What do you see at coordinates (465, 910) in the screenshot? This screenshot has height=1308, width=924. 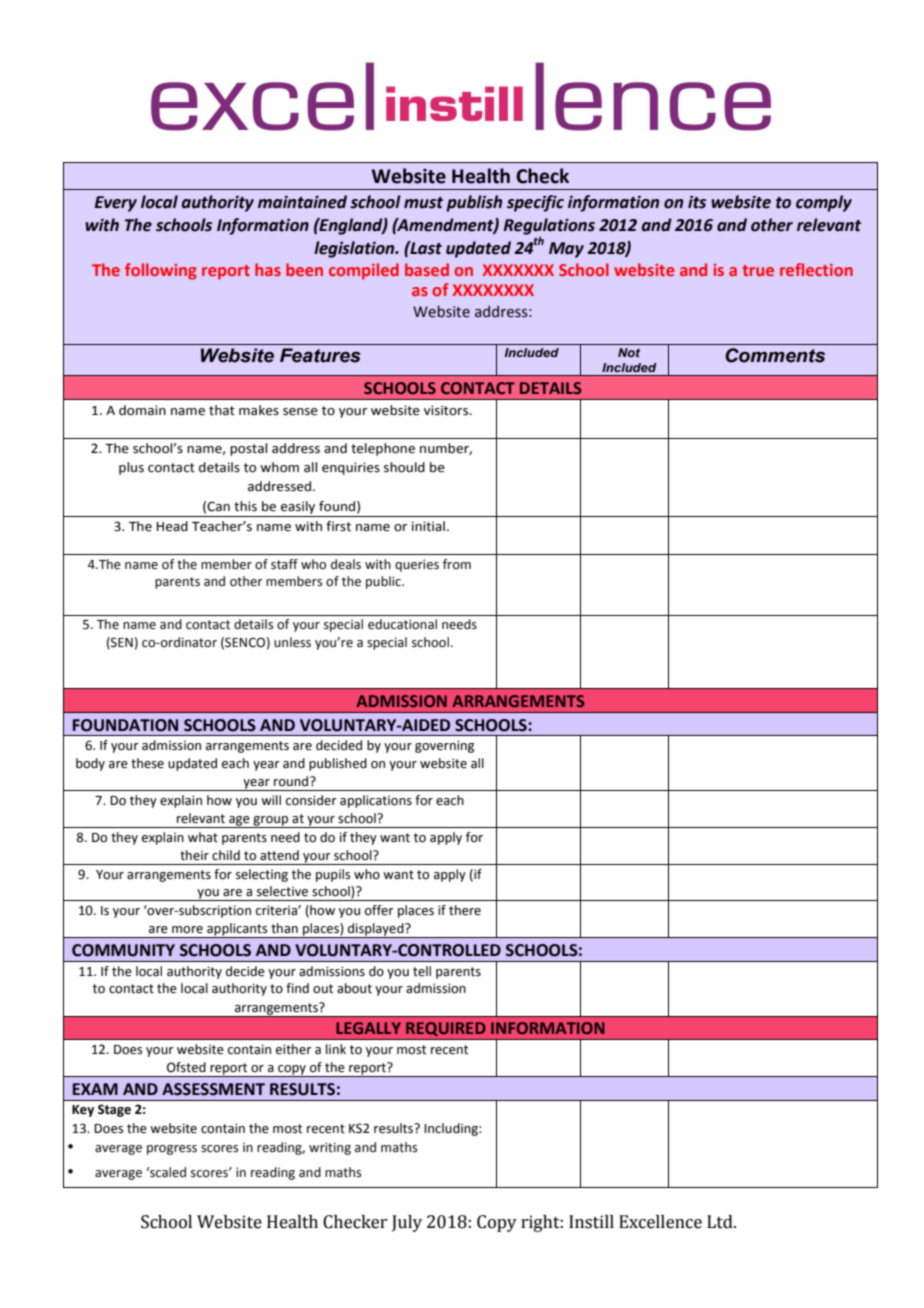 I see `there` at bounding box center [465, 910].
